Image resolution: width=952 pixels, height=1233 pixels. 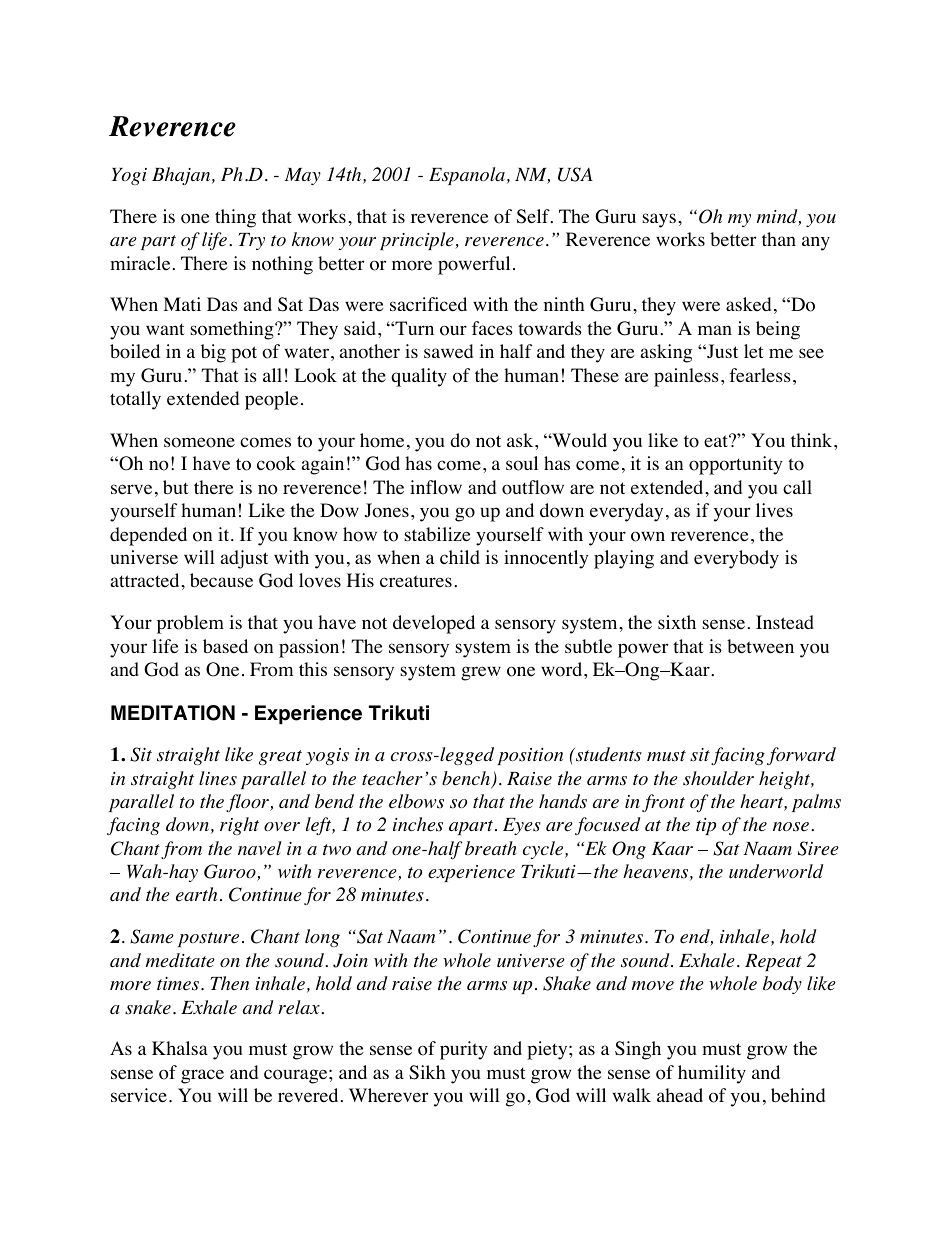 I want to click on breath, so click(x=491, y=848).
